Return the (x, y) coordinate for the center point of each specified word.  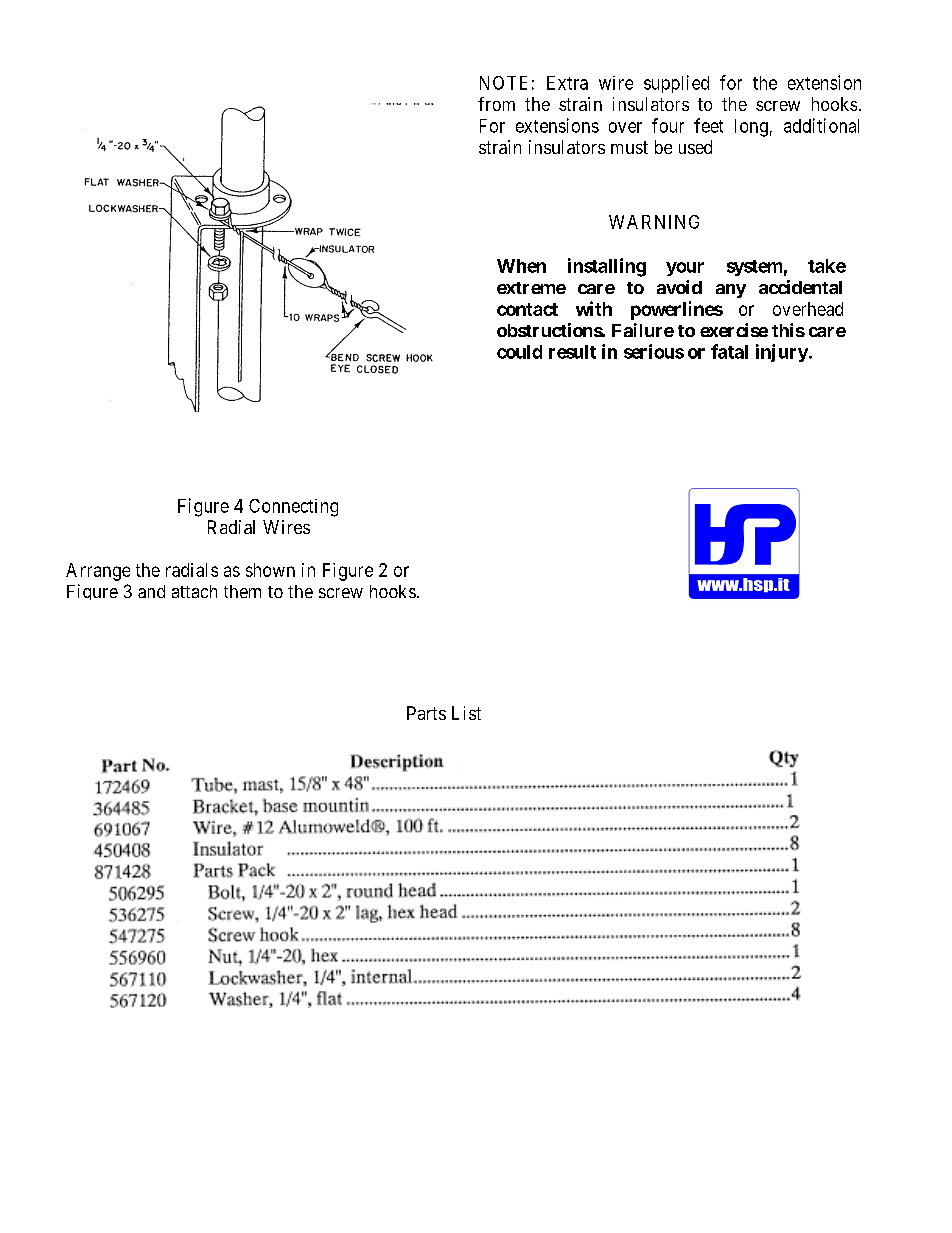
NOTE (503, 83)
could (519, 352)
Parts (426, 713)
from (496, 104)
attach (194, 591)
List (466, 713)
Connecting (293, 508)
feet (708, 125)
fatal (729, 351)
